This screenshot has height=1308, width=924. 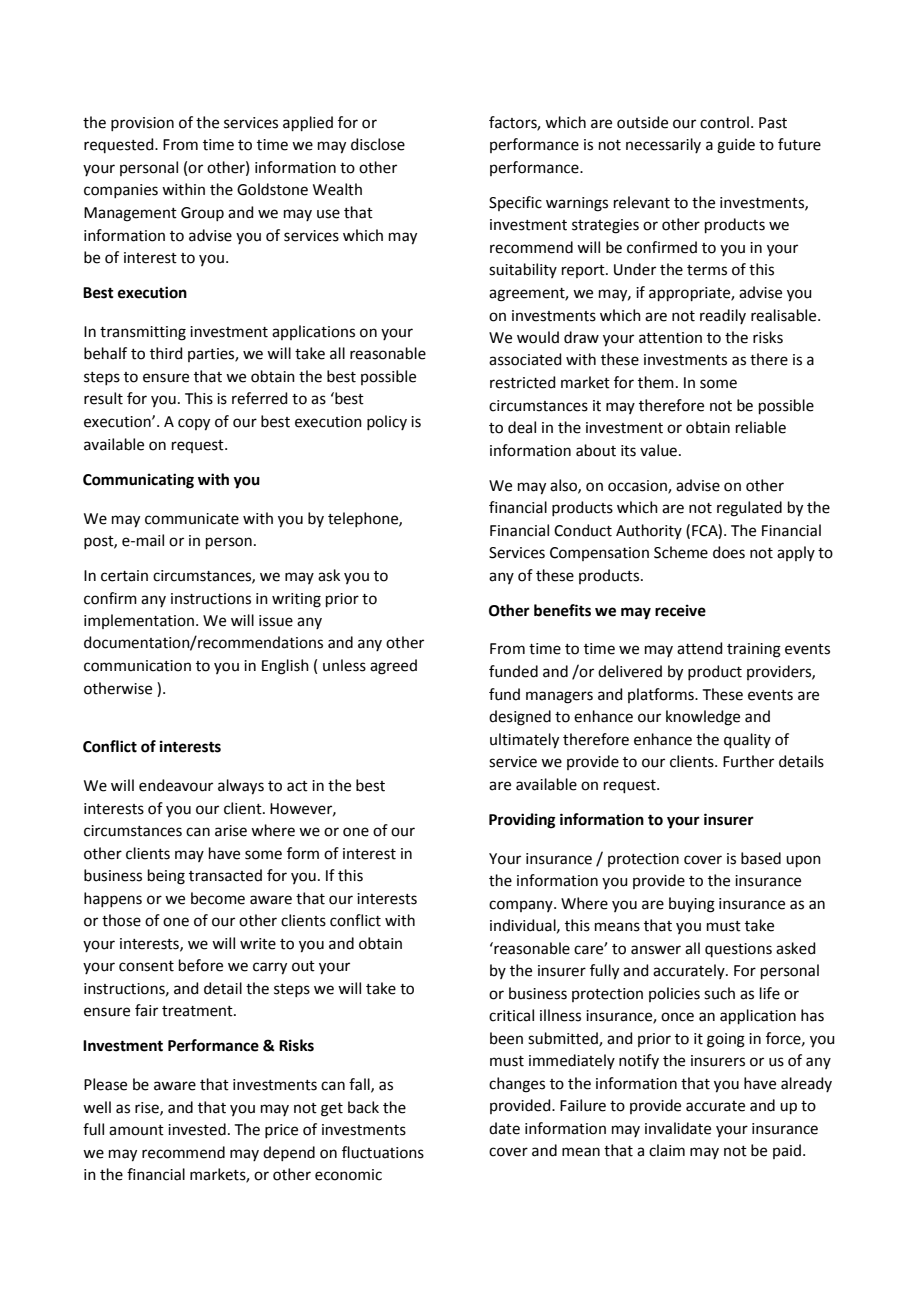 I want to click on provision, so click(x=142, y=124).
